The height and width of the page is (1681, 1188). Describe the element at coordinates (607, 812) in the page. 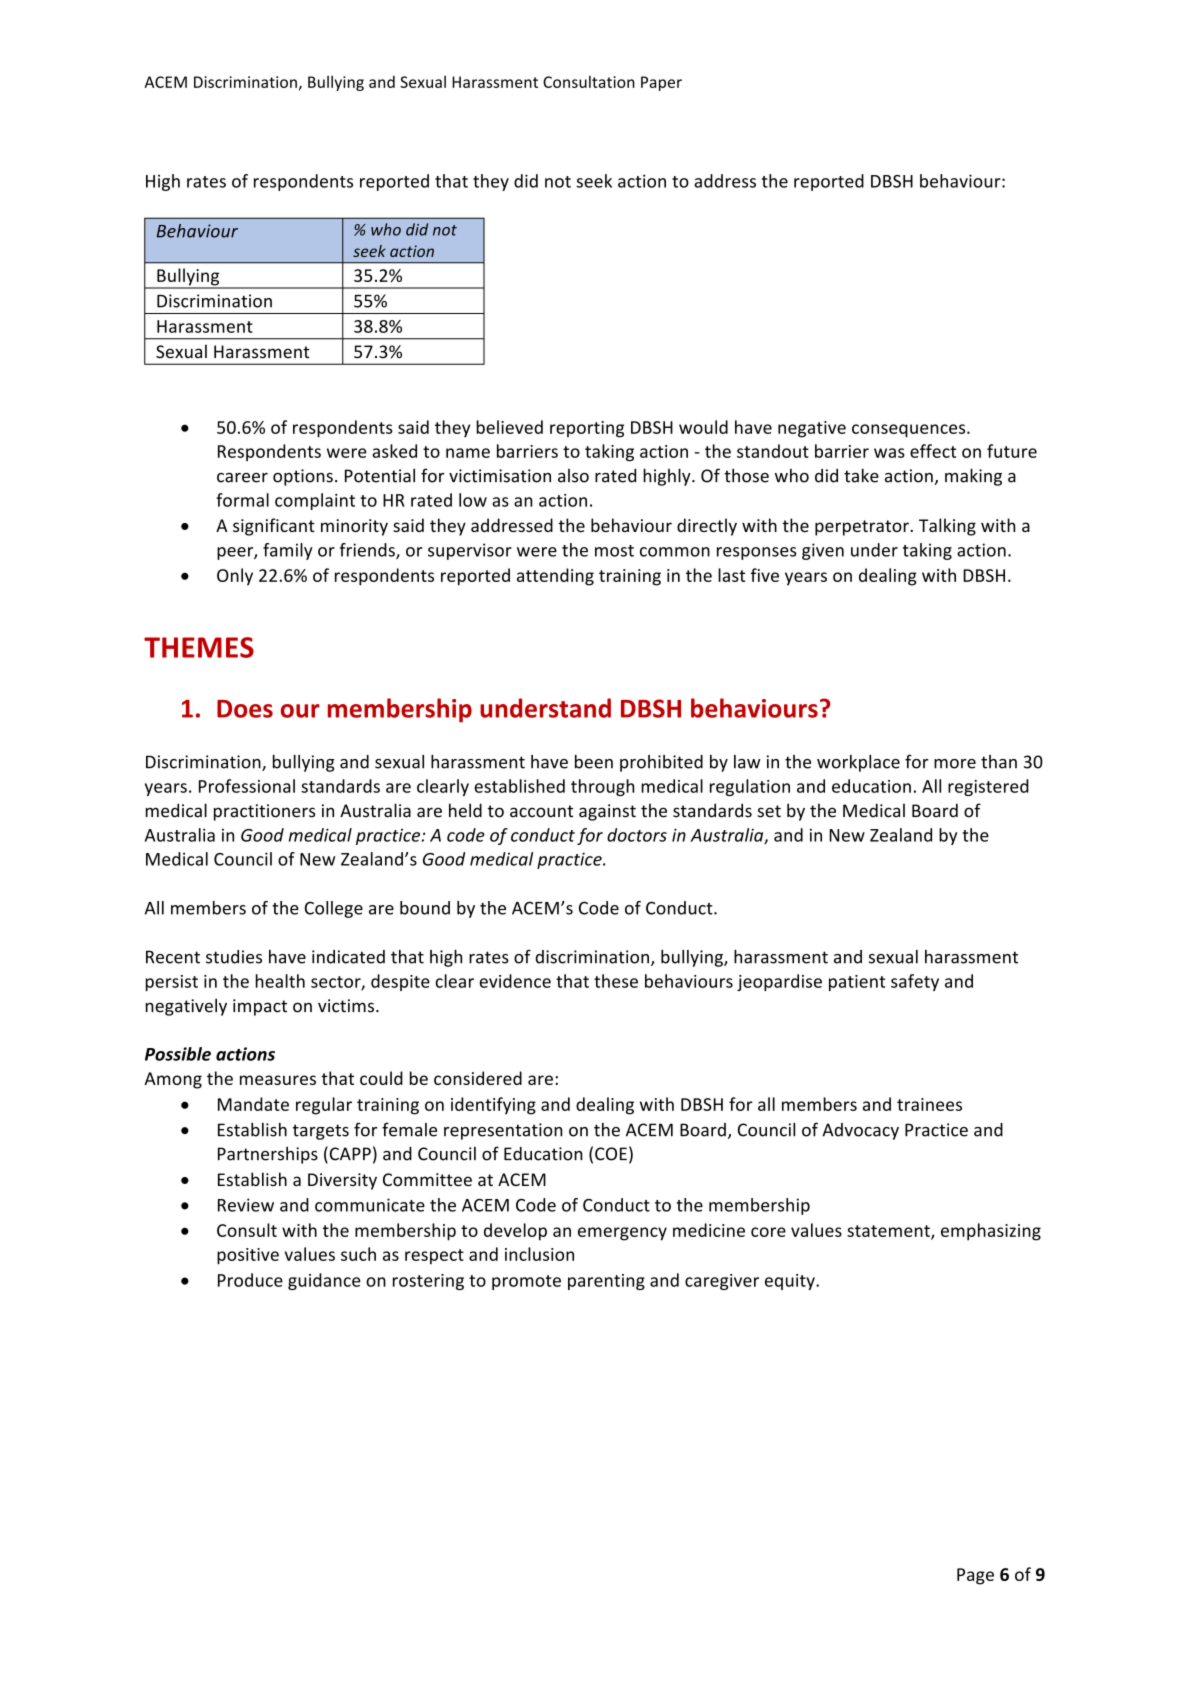

I see `against` at that location.
